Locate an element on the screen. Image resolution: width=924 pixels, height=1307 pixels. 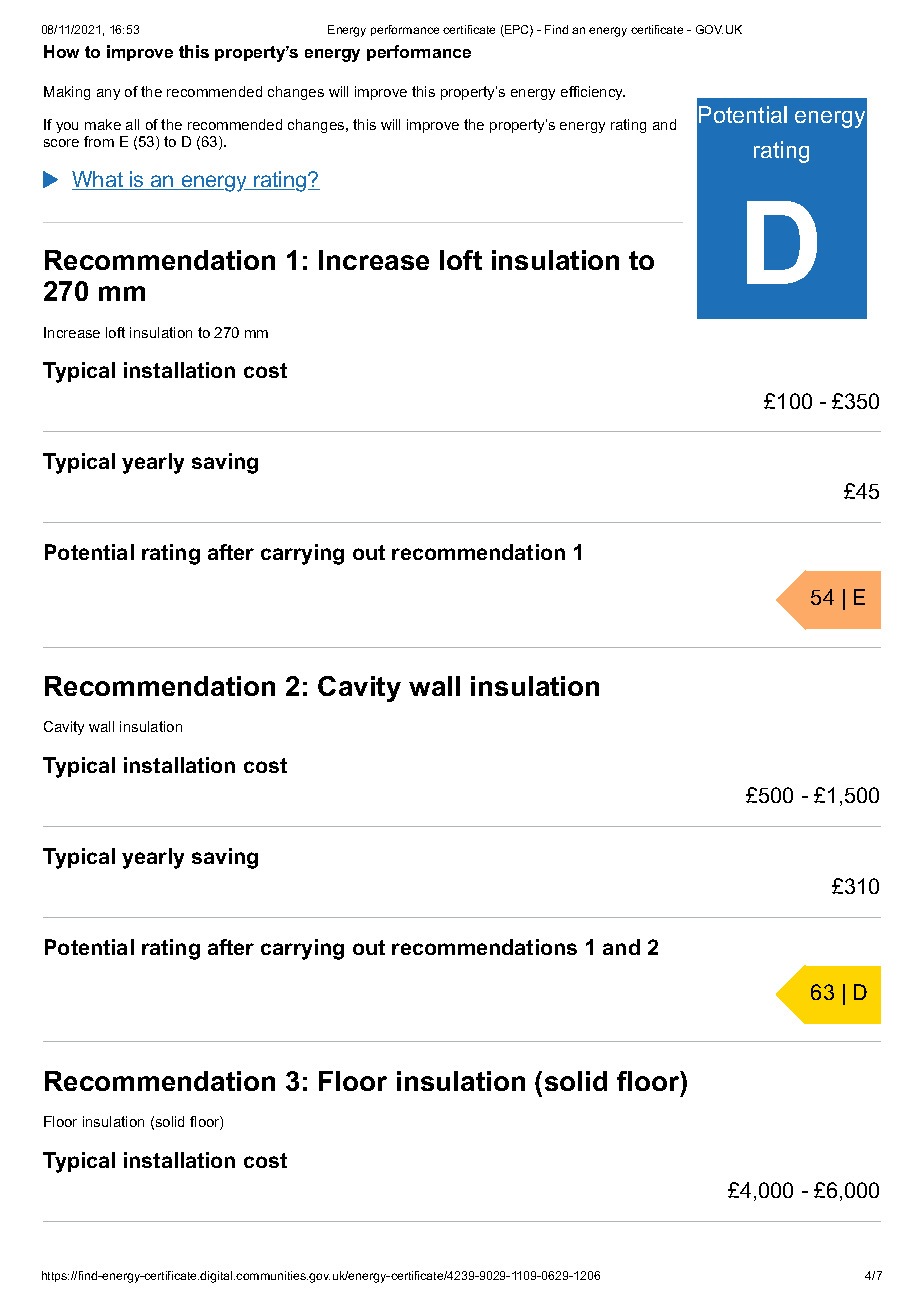
efficiency is located at coordinates (593, 93).
